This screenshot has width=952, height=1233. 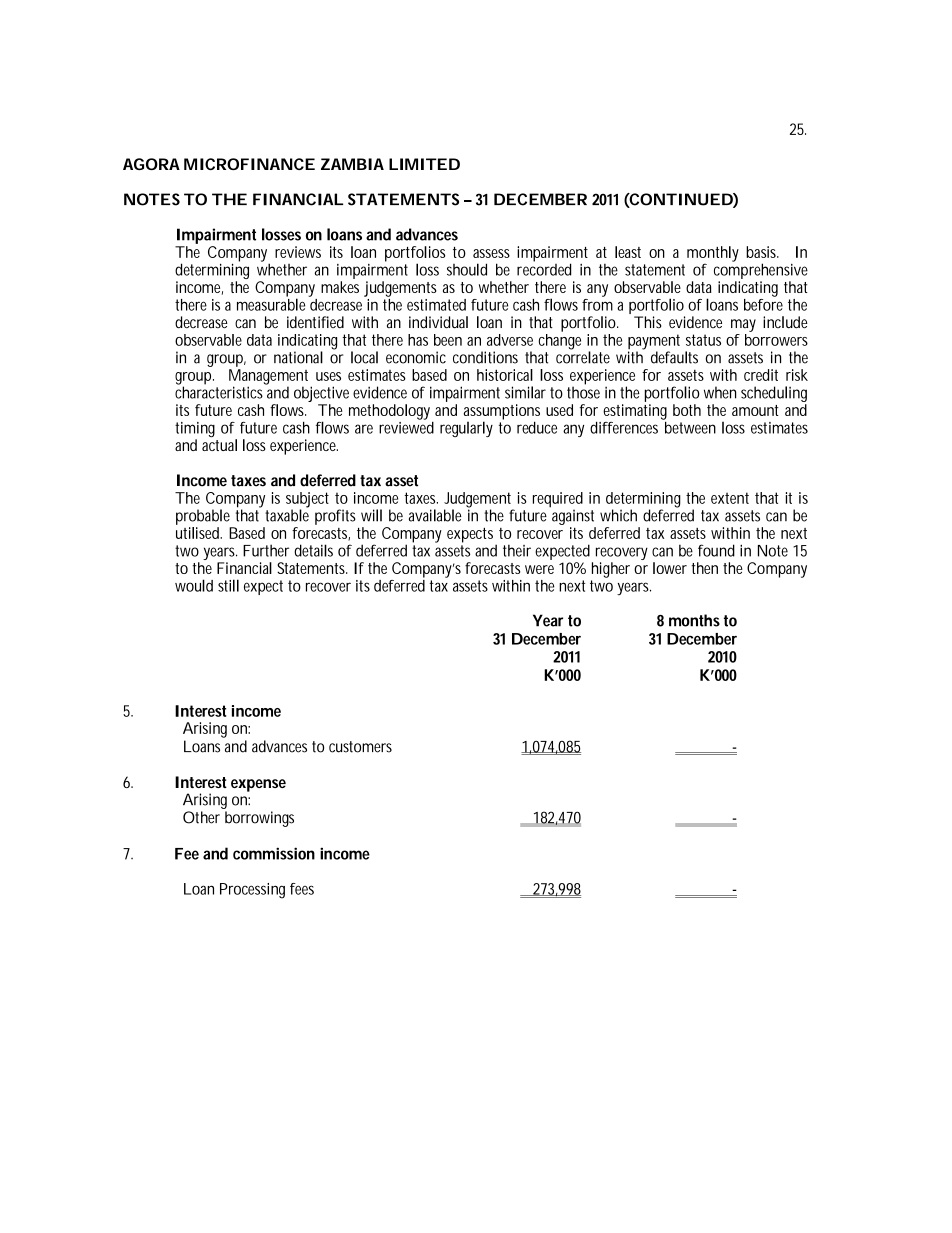 What do you see at coordinates (713, 255) in the screenshot?
I see `monthly` at bounding box center [713, 255].
